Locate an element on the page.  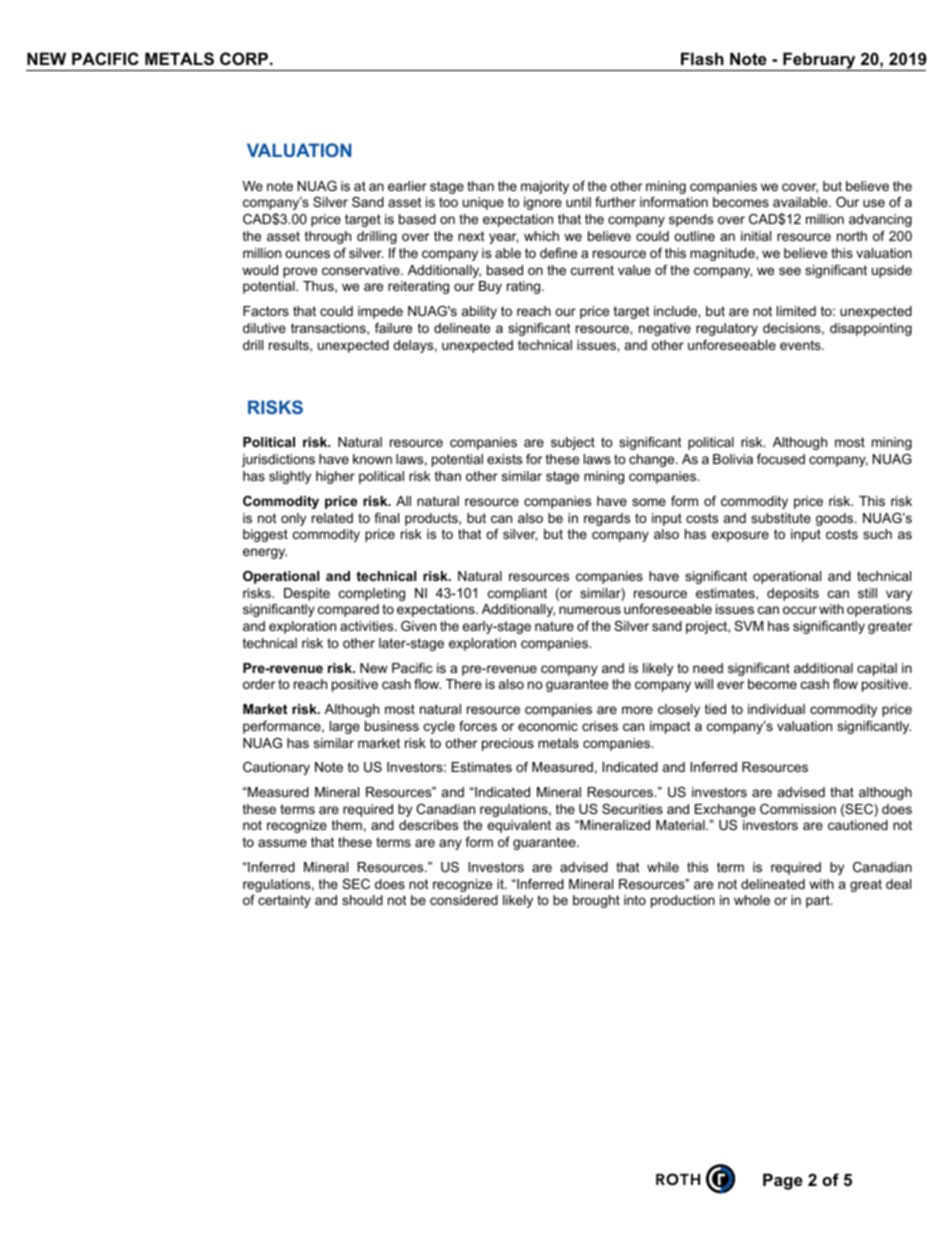
occur is located at coordinates (800, 610).
